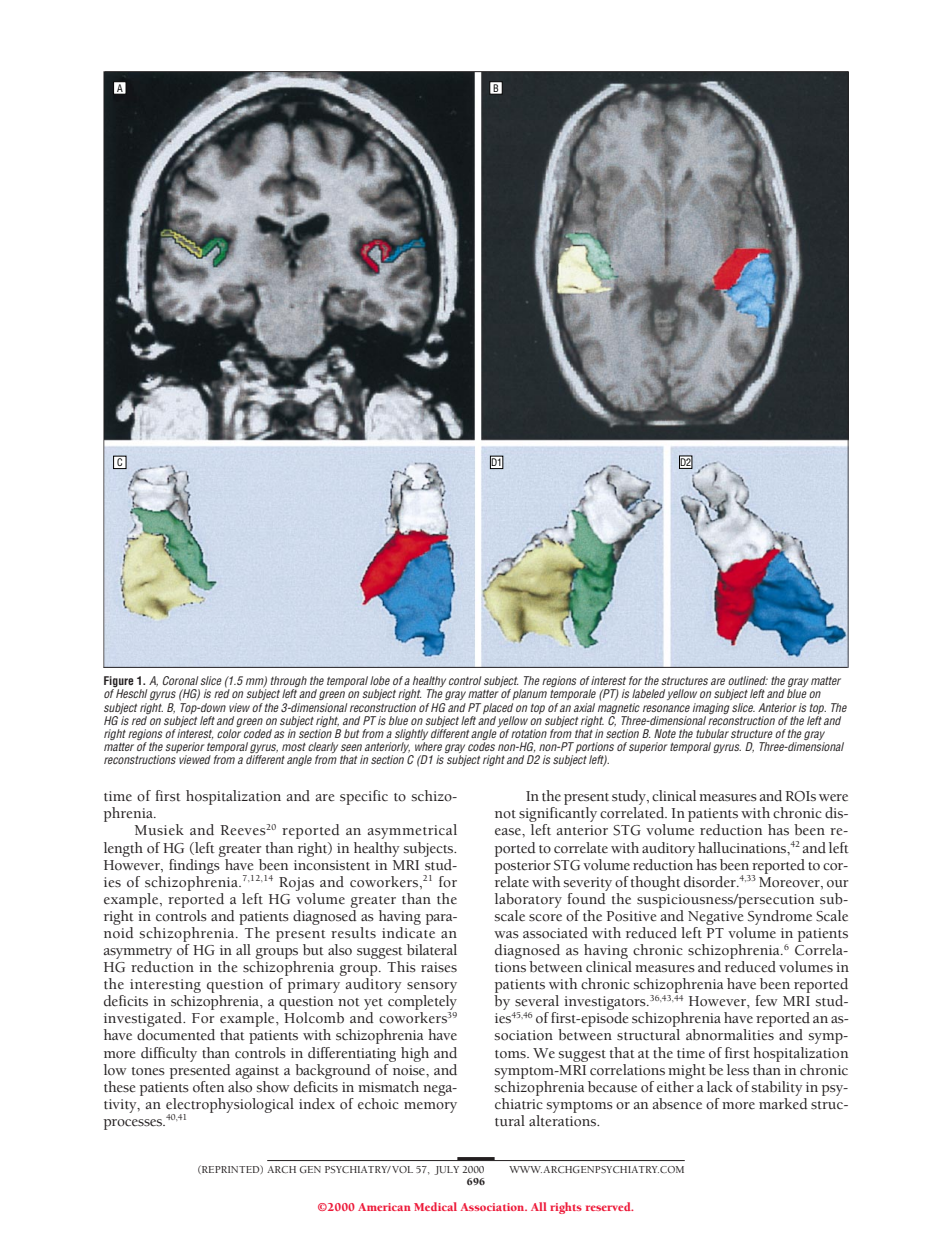  Describe the element at coordinates (415, 1054) in the screenshot. I see `high` at that location.
